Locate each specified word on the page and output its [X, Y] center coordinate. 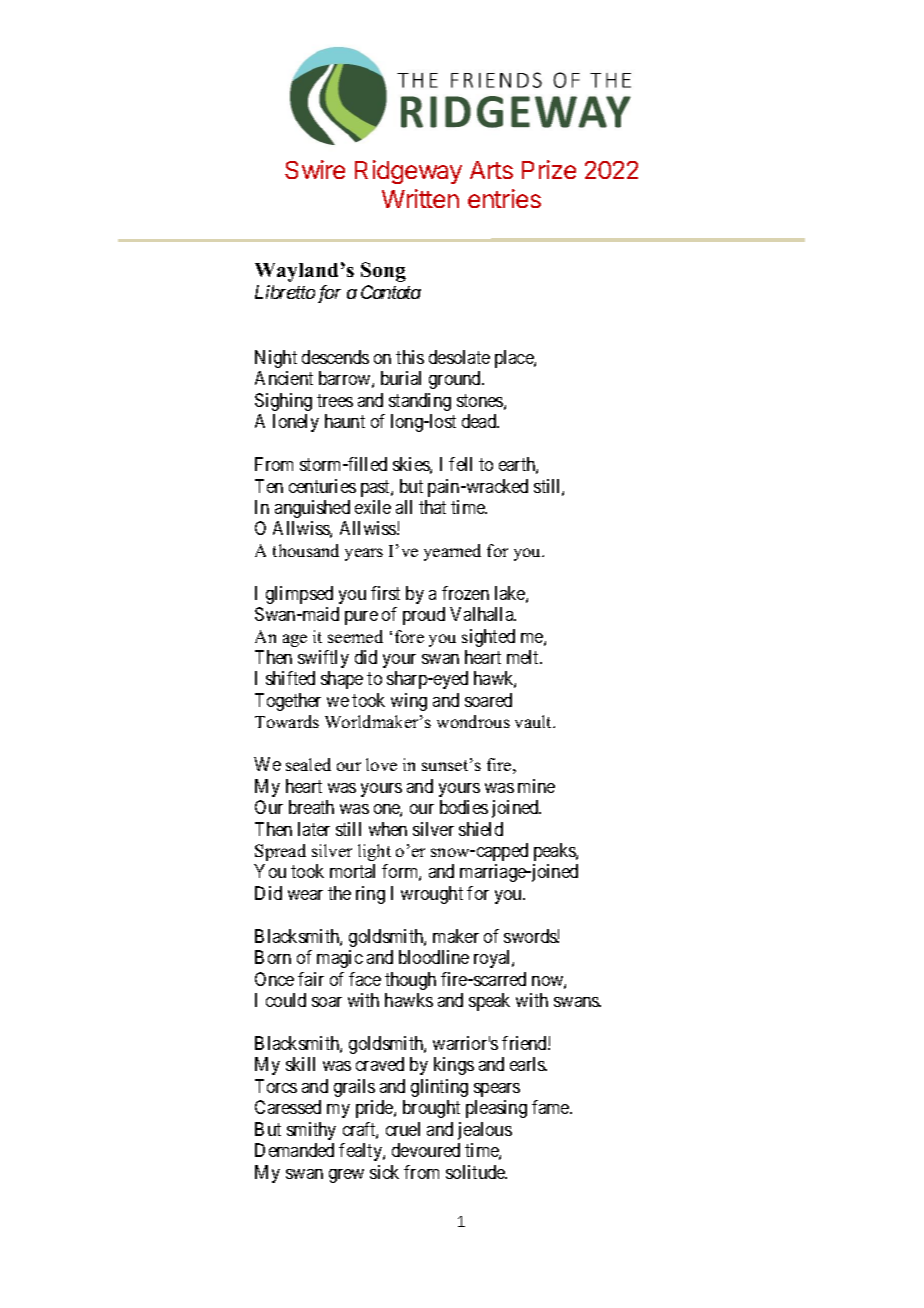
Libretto [285, 292]
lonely [296, 423]
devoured [426, 1150]
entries [504, 198]
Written [420, 198]
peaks [555, 852]
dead [480, 421]
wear [305, 895]
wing [409, 702]
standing [420, 402]
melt [524, 657]
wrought [432, 895]
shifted [290, 678]
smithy [311, 1131]
